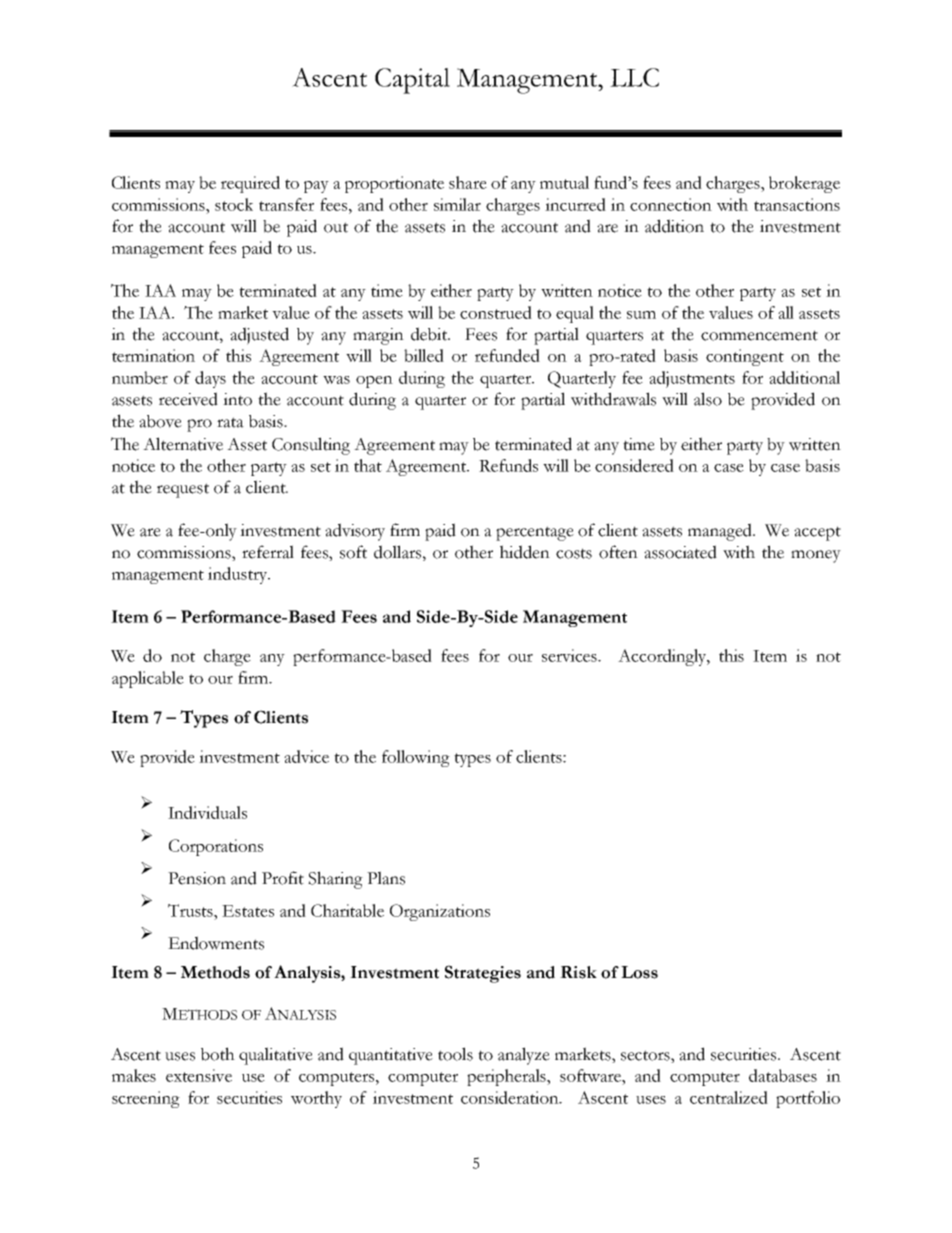  What do you see at coordinates (199, 1075) in the screenshot?
I see `extensive` at bounding box center [199, 1075].
